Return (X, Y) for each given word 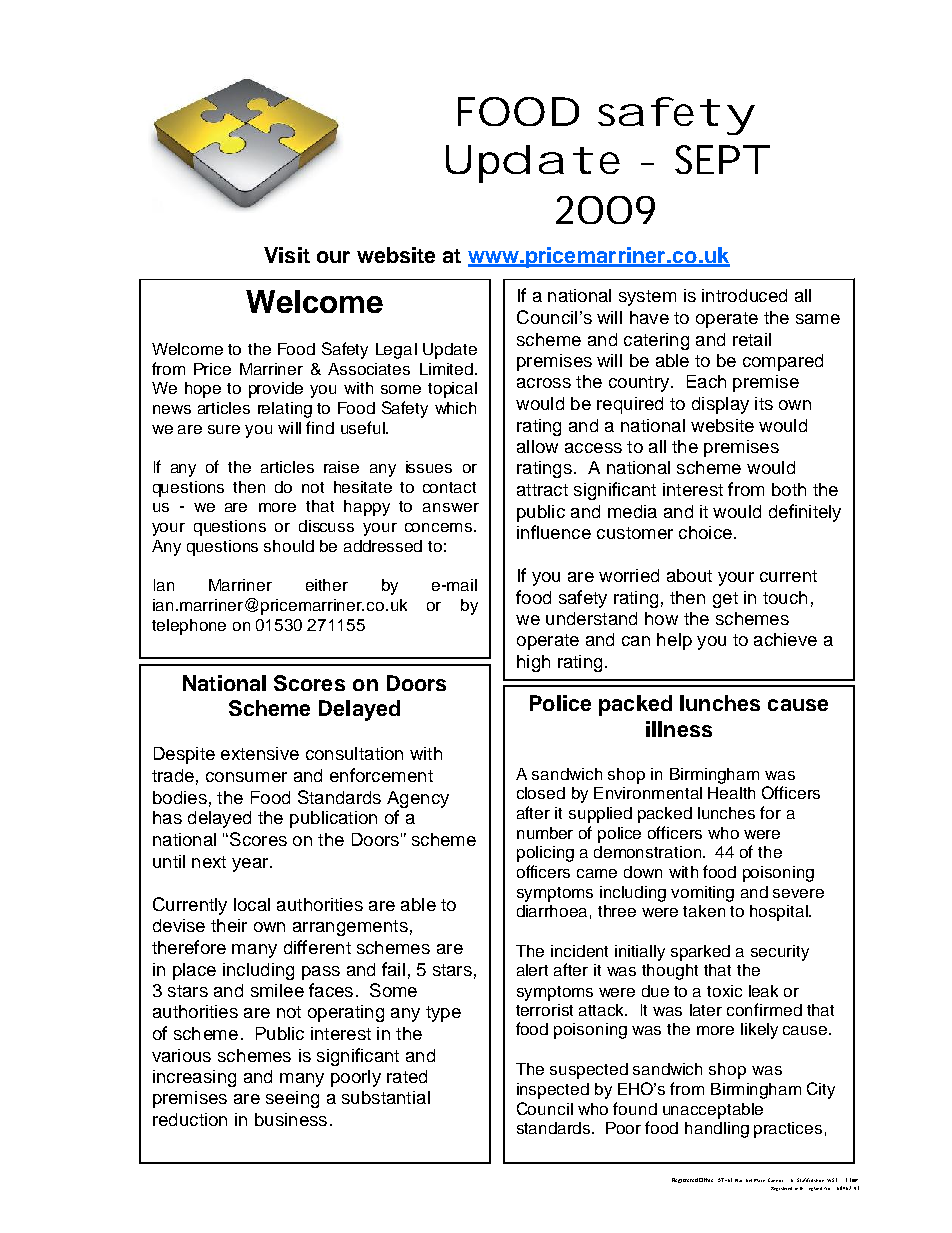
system (647, 298)
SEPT (720, 159)
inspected (553, 1091)
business (291, 1119)
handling (717, 1130)
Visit (287, 255)
